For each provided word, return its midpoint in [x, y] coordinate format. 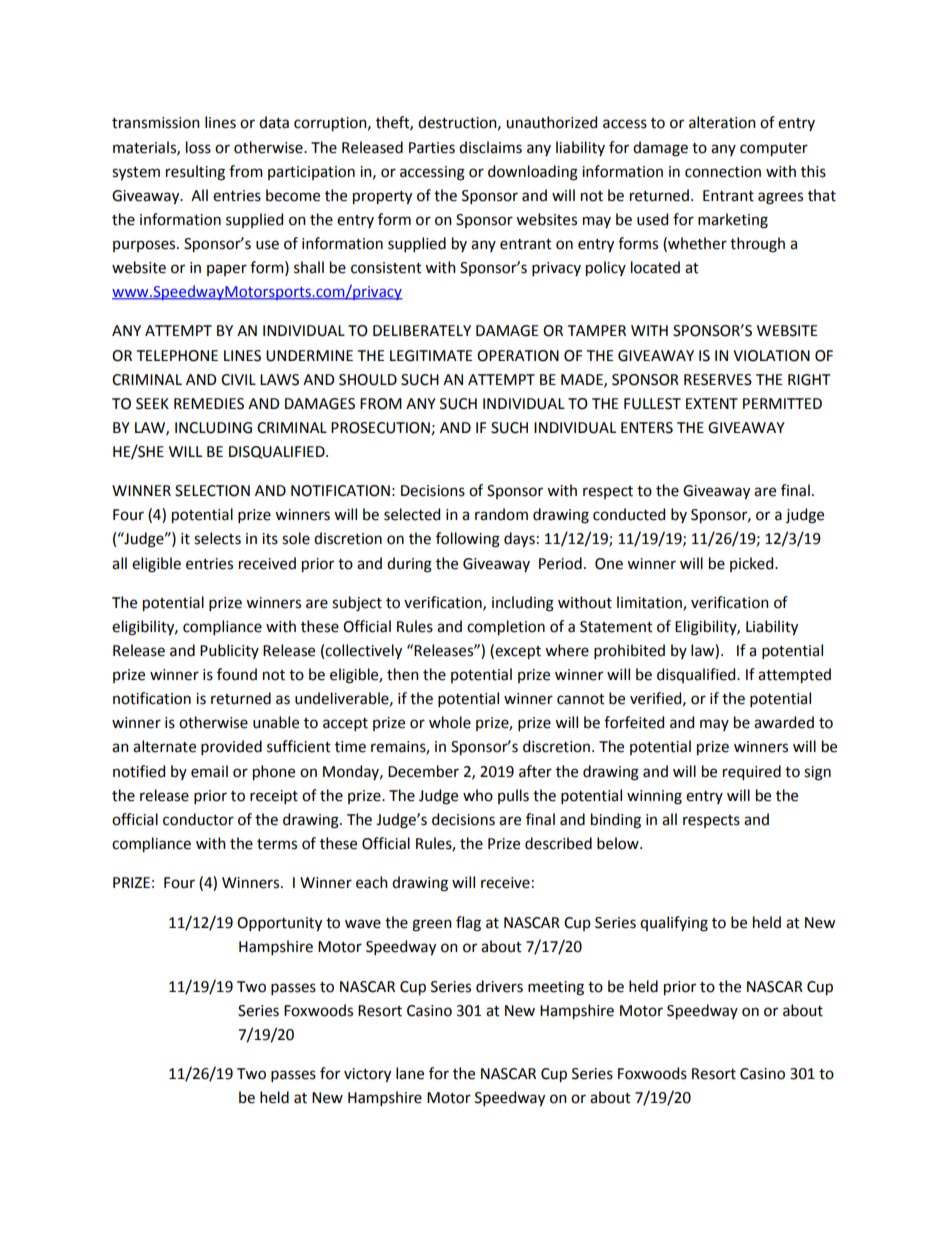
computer [774, 150]
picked [753, 564]
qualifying [674, 924]
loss [198, 147]
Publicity [229, 651]
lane [410, 1073]
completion [506, 628]
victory [367, 1075]
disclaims [490, 147]
